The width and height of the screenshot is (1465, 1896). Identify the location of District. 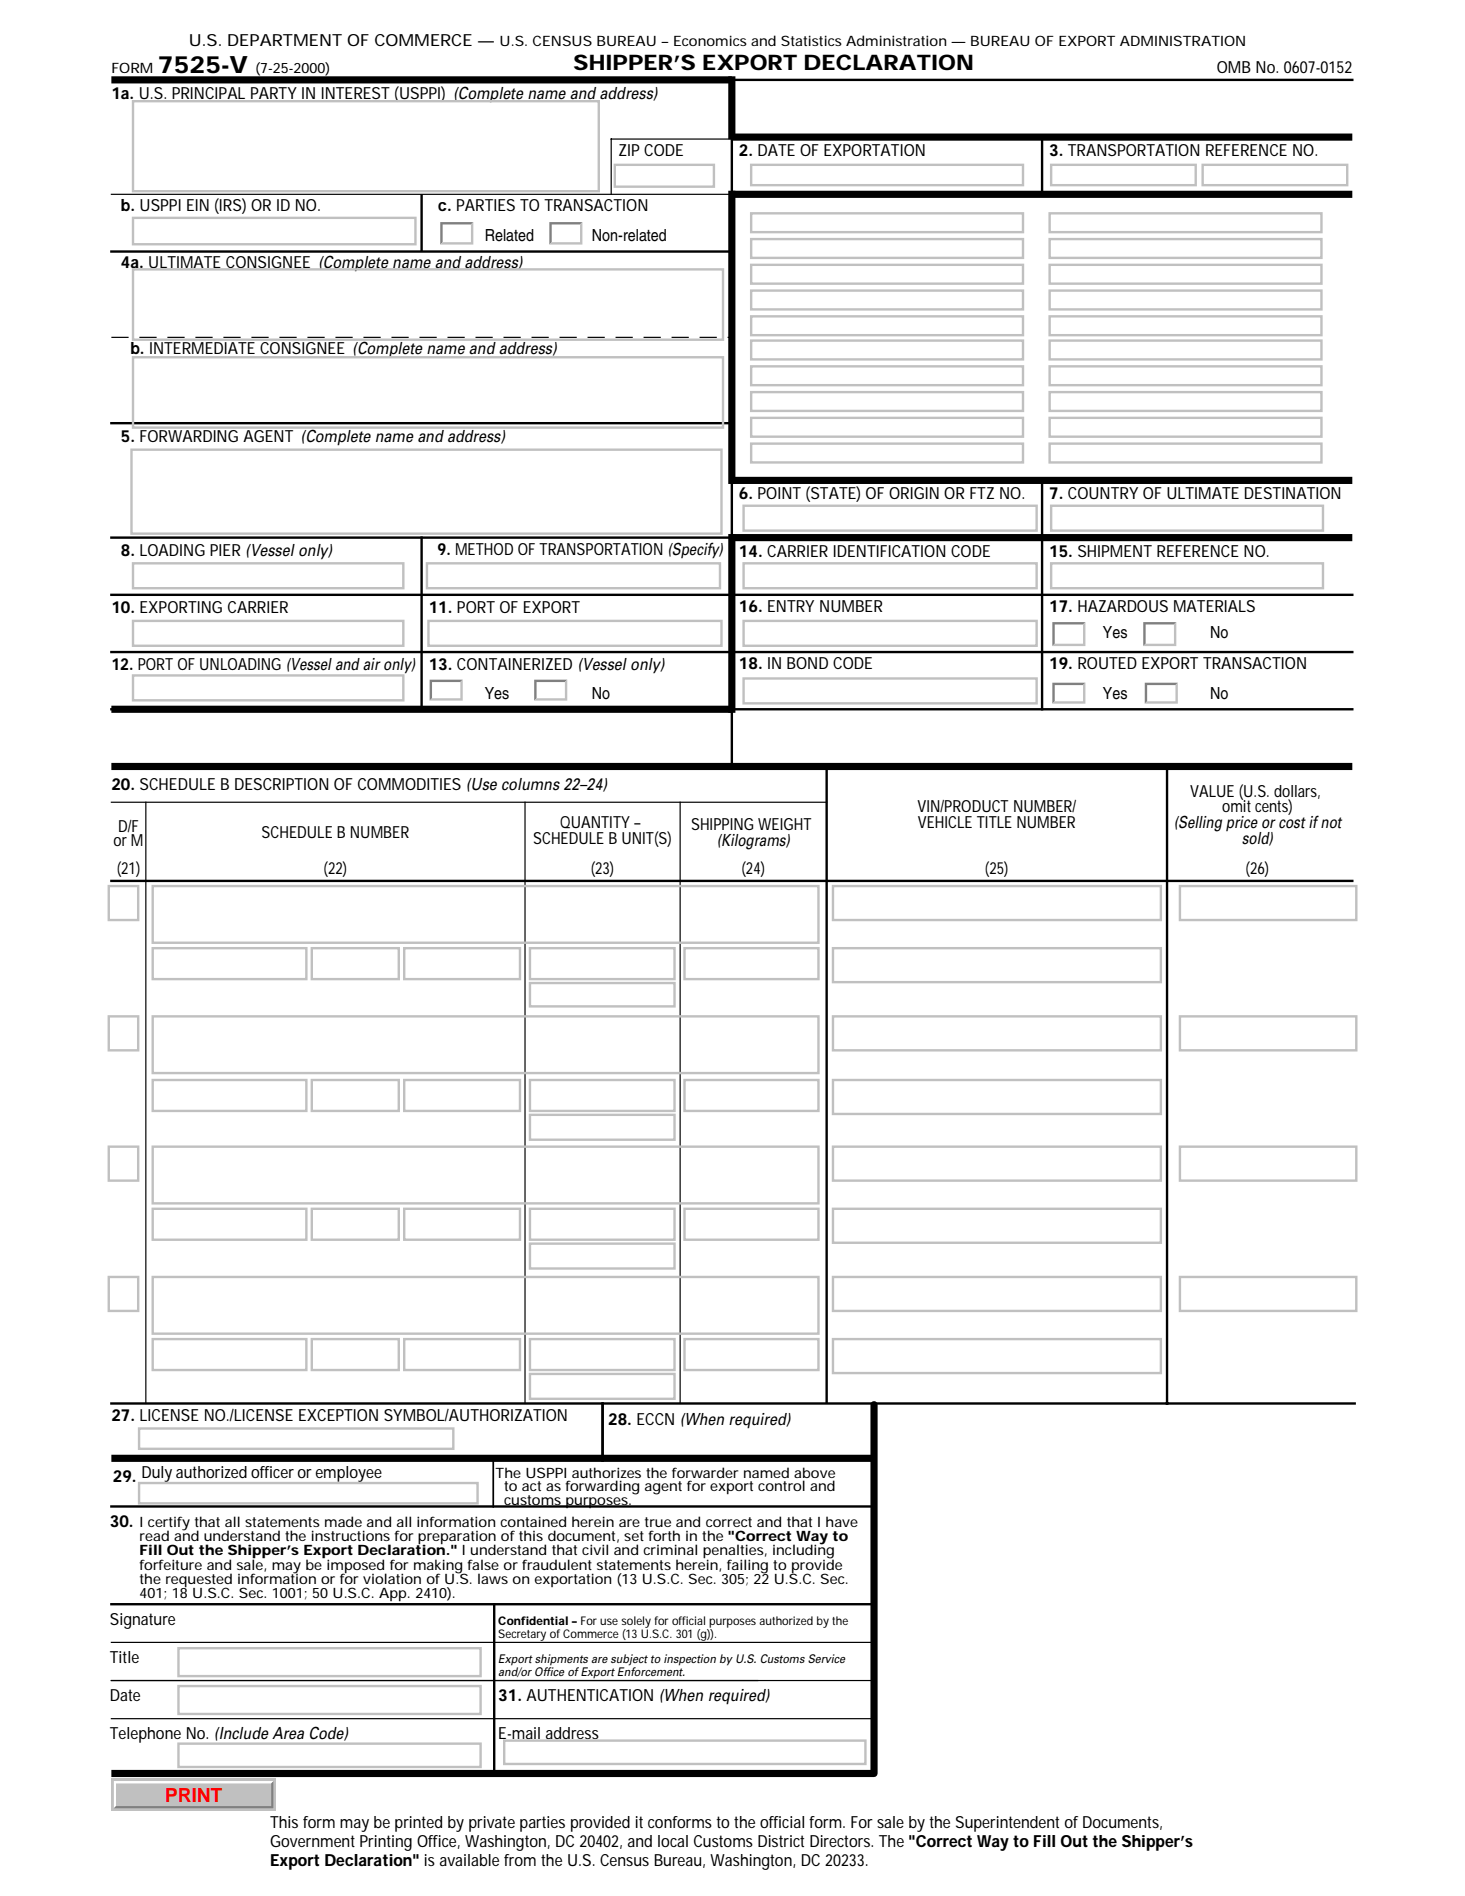
(781, 1841).
